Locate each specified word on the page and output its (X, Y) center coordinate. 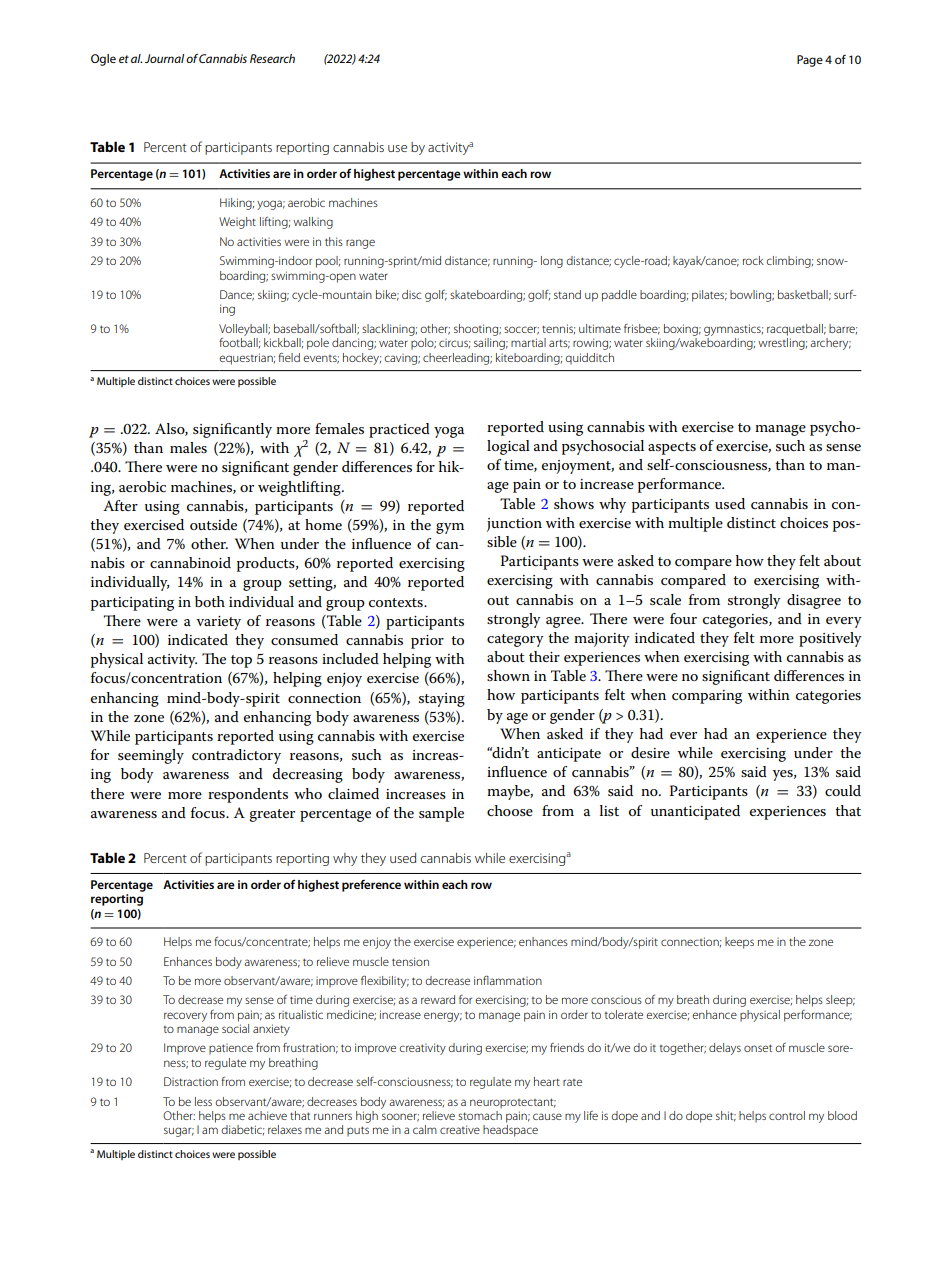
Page (810, 61)
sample (441, 814)
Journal (164, 58)
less (203, 1101)
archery (830, 344)
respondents (248, 795)
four (683, 618)
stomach (480, 1115)
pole (318, 344)
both (210, 601)
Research (272, 58)
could (843, 790)
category (515, 640)
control (787, 1115)
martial (528, 342)
